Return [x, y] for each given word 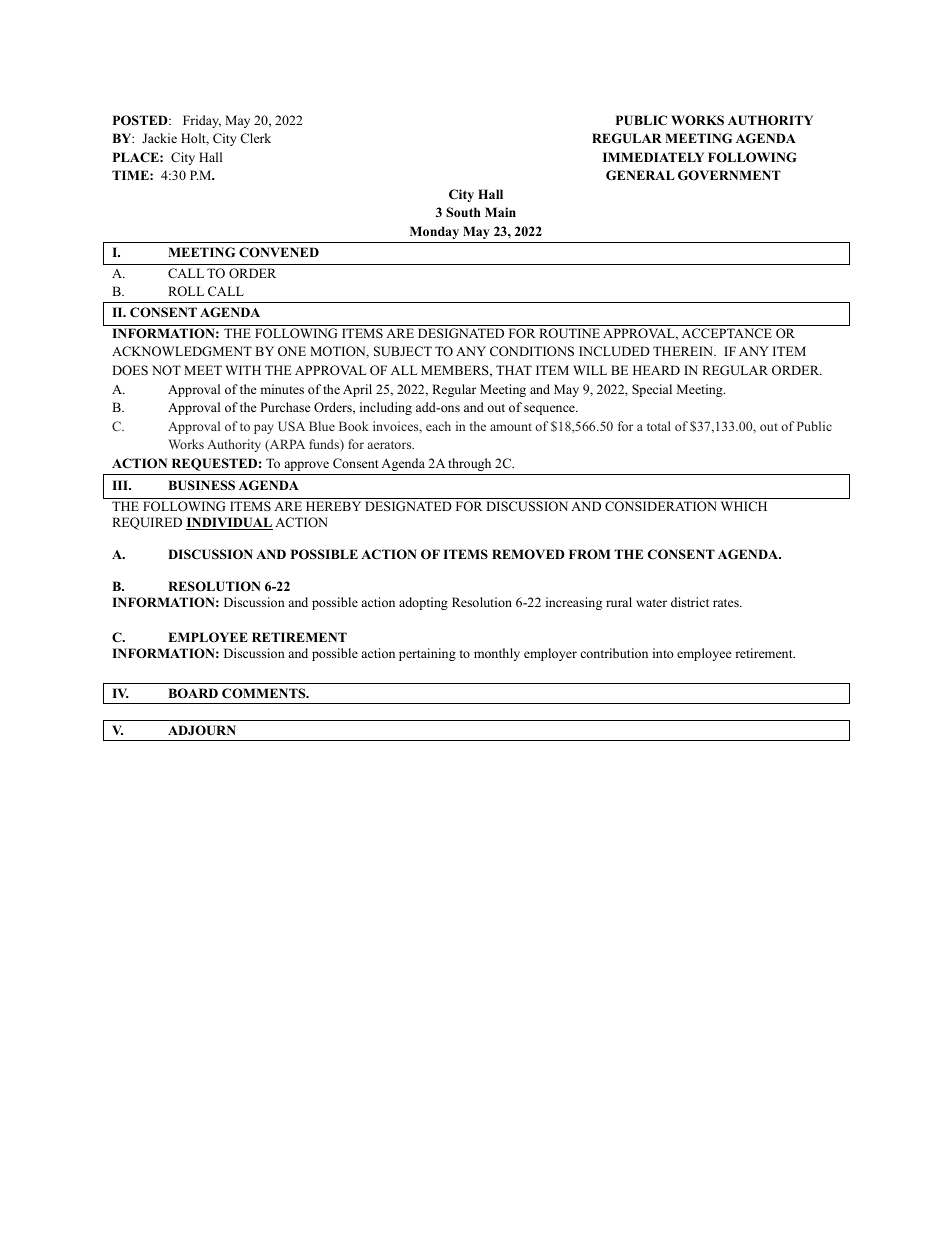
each [438, 426]
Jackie [159, 138]
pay [264, 429]
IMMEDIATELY [653, 157]
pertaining [427, 654]
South [463, 212]
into [663, 653]
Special [652, 390]
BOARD [193, 693]
